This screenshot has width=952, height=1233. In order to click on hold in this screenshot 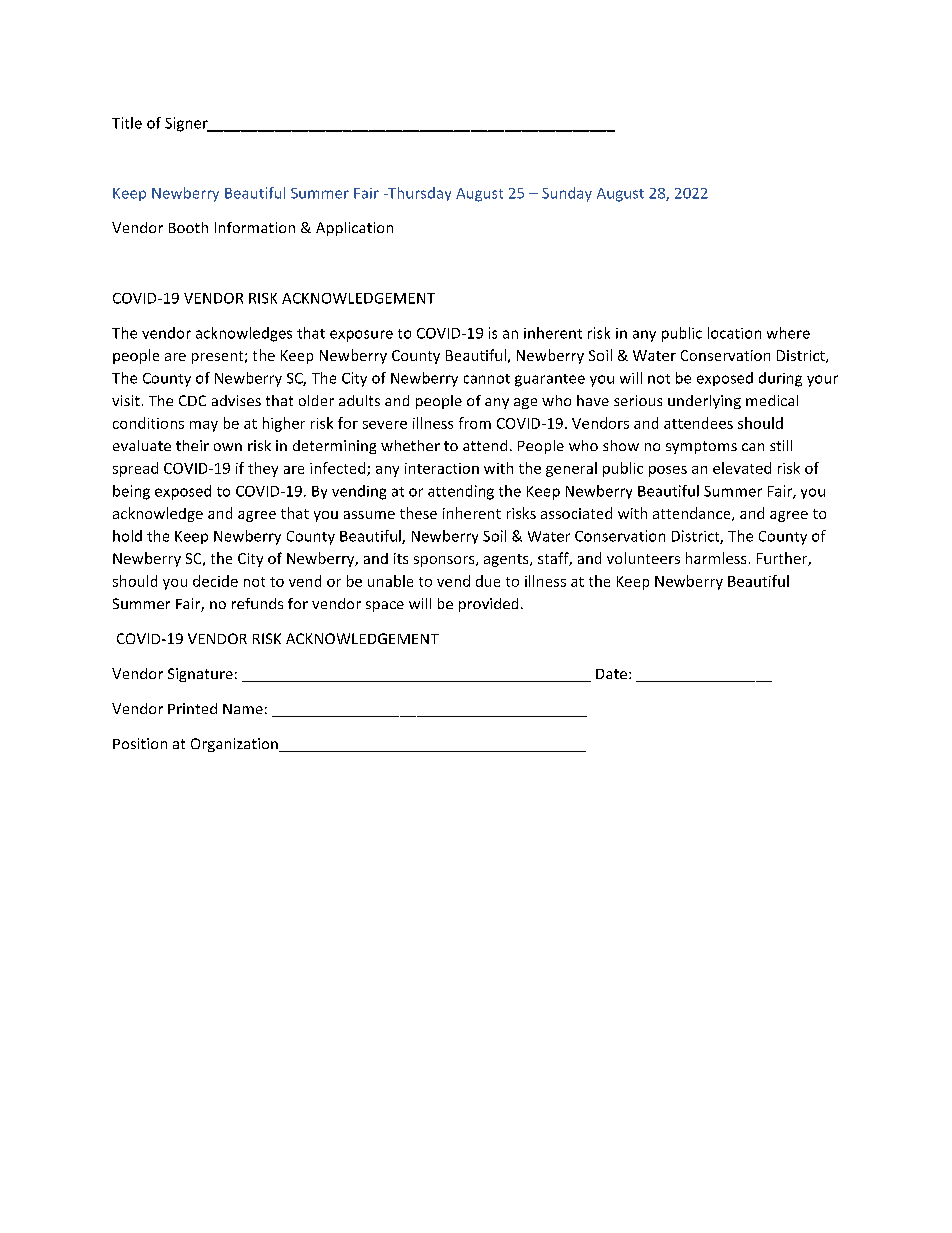, I will do `click(127, 536)`.
